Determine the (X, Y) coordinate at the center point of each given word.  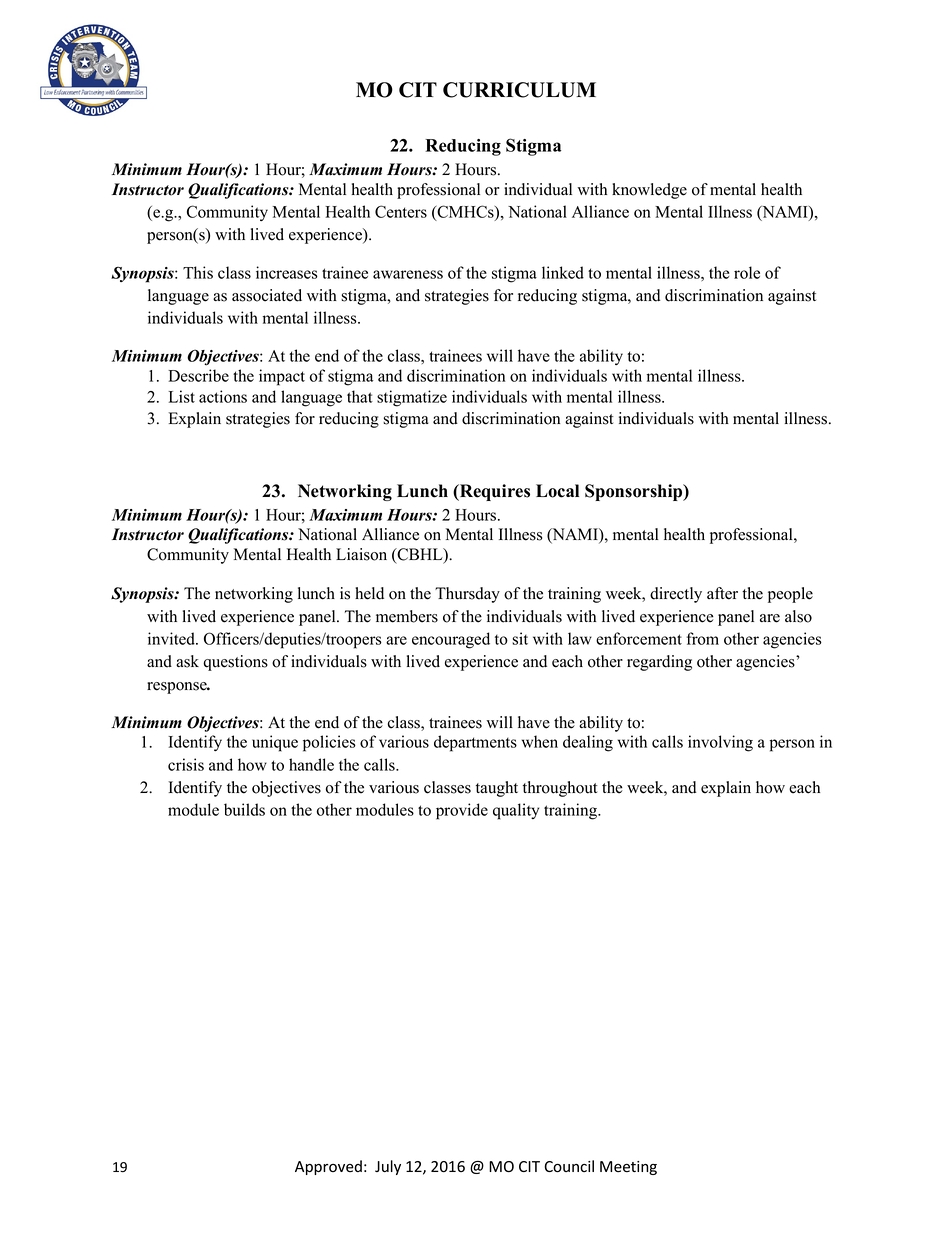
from (702, 638)
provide (462, 811)
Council (569, 1166)
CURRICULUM (519, 90)
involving (720, 743)
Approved (328, 1167)
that (360, 396)
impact (282, 377)
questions (235, 663)
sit (520, 638)
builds (244, 809)
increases (287, 272)
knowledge (649, 191)
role (747, 272)
